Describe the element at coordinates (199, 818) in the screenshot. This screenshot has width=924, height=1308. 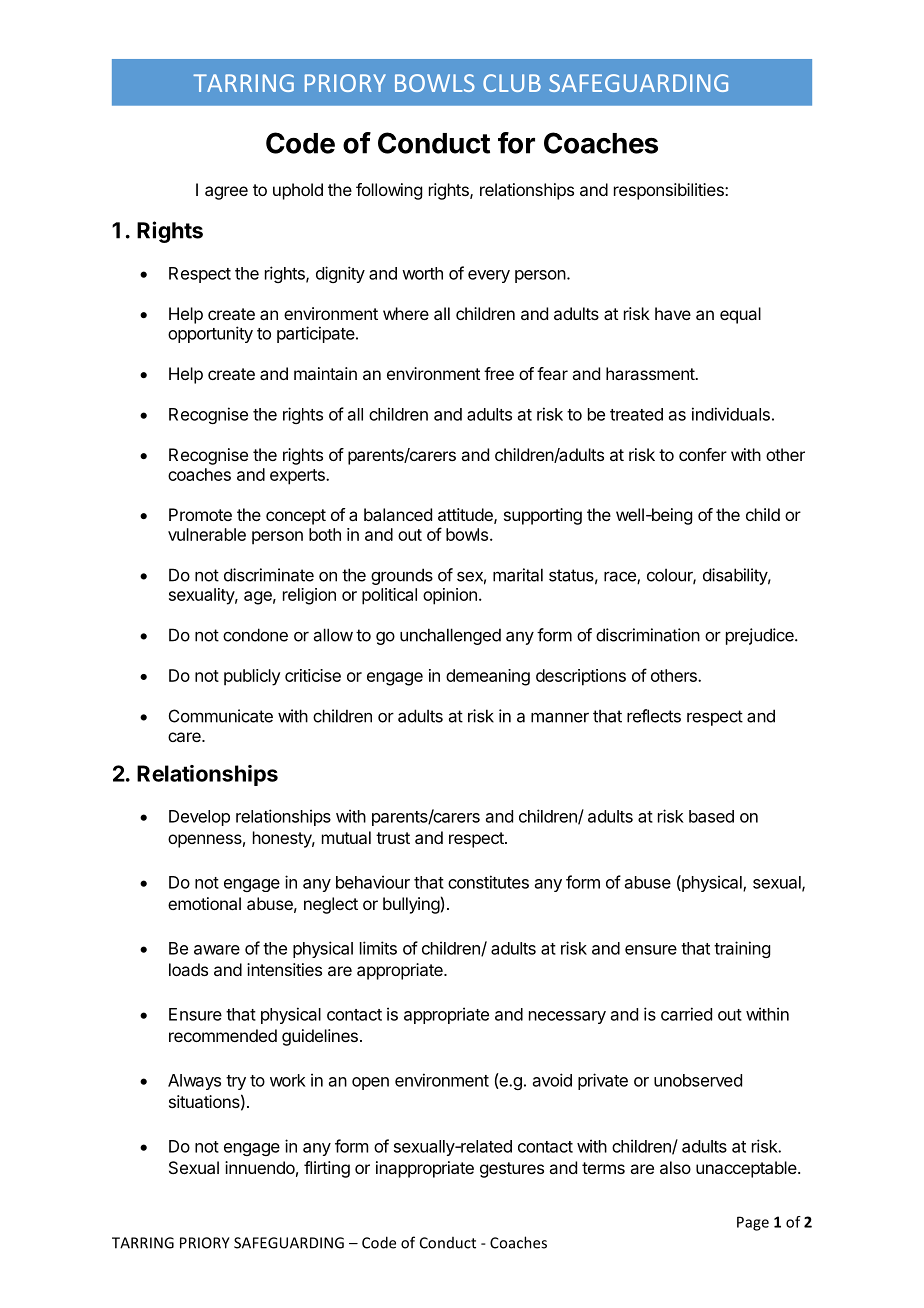
I see `Develop` at that location.
